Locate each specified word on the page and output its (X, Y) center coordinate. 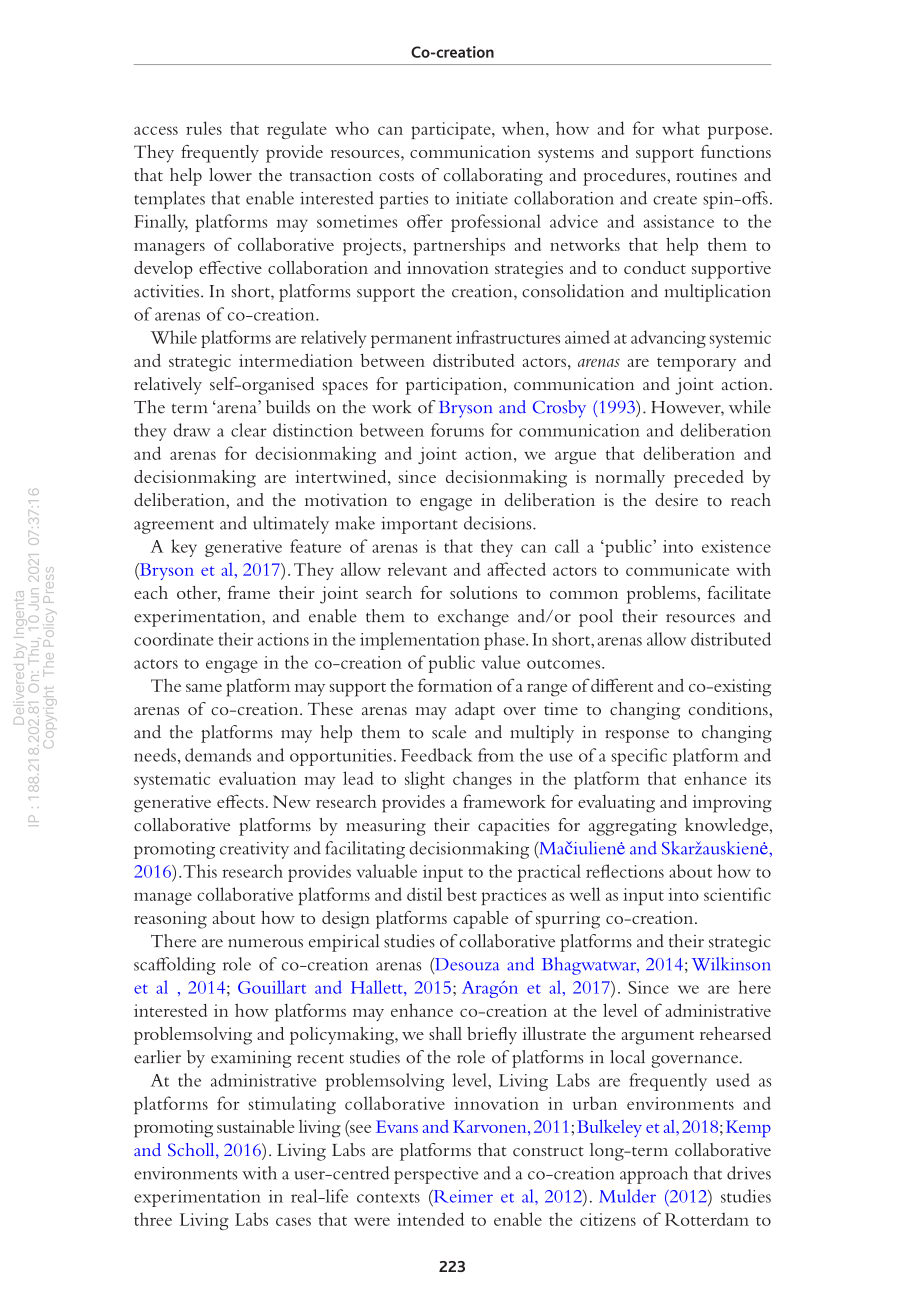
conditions (729, 708)
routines (706, 174)
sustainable (256, 1126)
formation (455, 685)
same (204, 688)
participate (452, 130)
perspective (436, 1175)
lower (230, 174)
